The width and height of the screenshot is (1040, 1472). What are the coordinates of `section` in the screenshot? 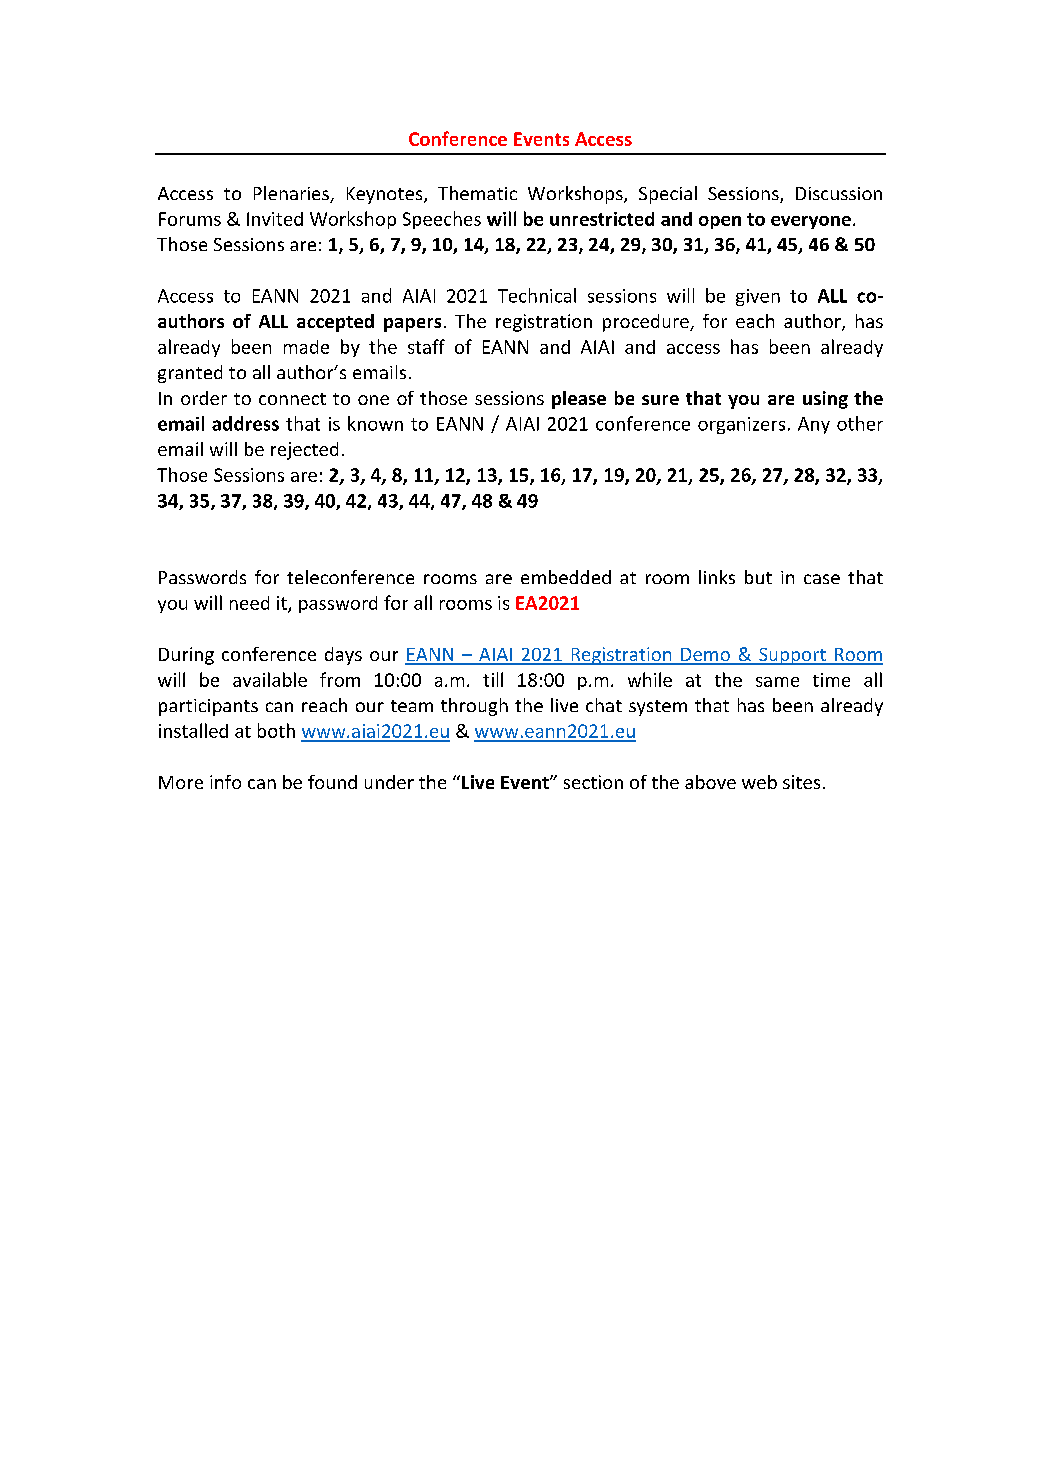 It's located at (593, 782).
